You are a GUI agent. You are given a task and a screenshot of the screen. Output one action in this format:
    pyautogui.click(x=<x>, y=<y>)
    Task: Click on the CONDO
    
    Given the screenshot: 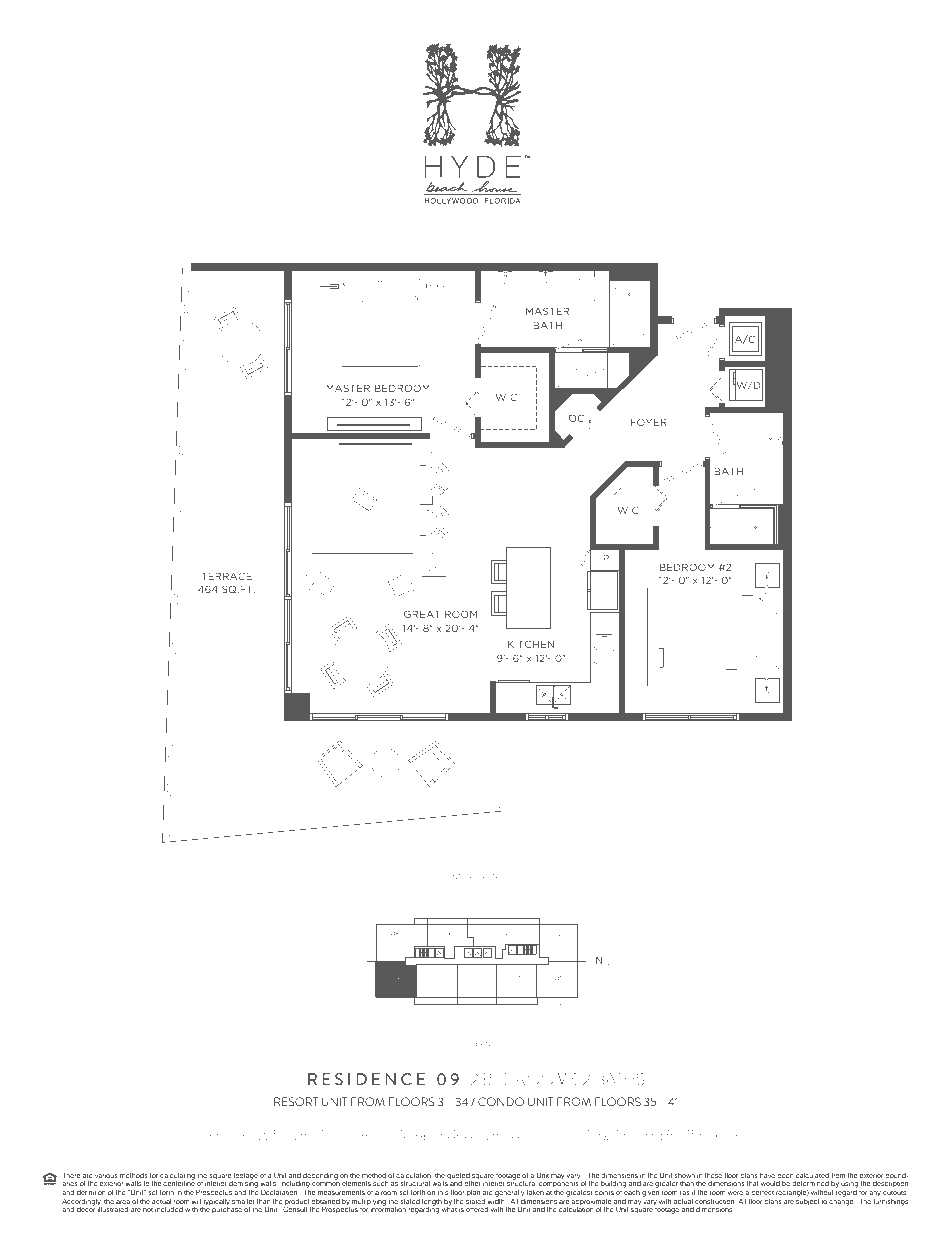 What is the action you would take?
    pyautogui.click(x=501, y=1101)
